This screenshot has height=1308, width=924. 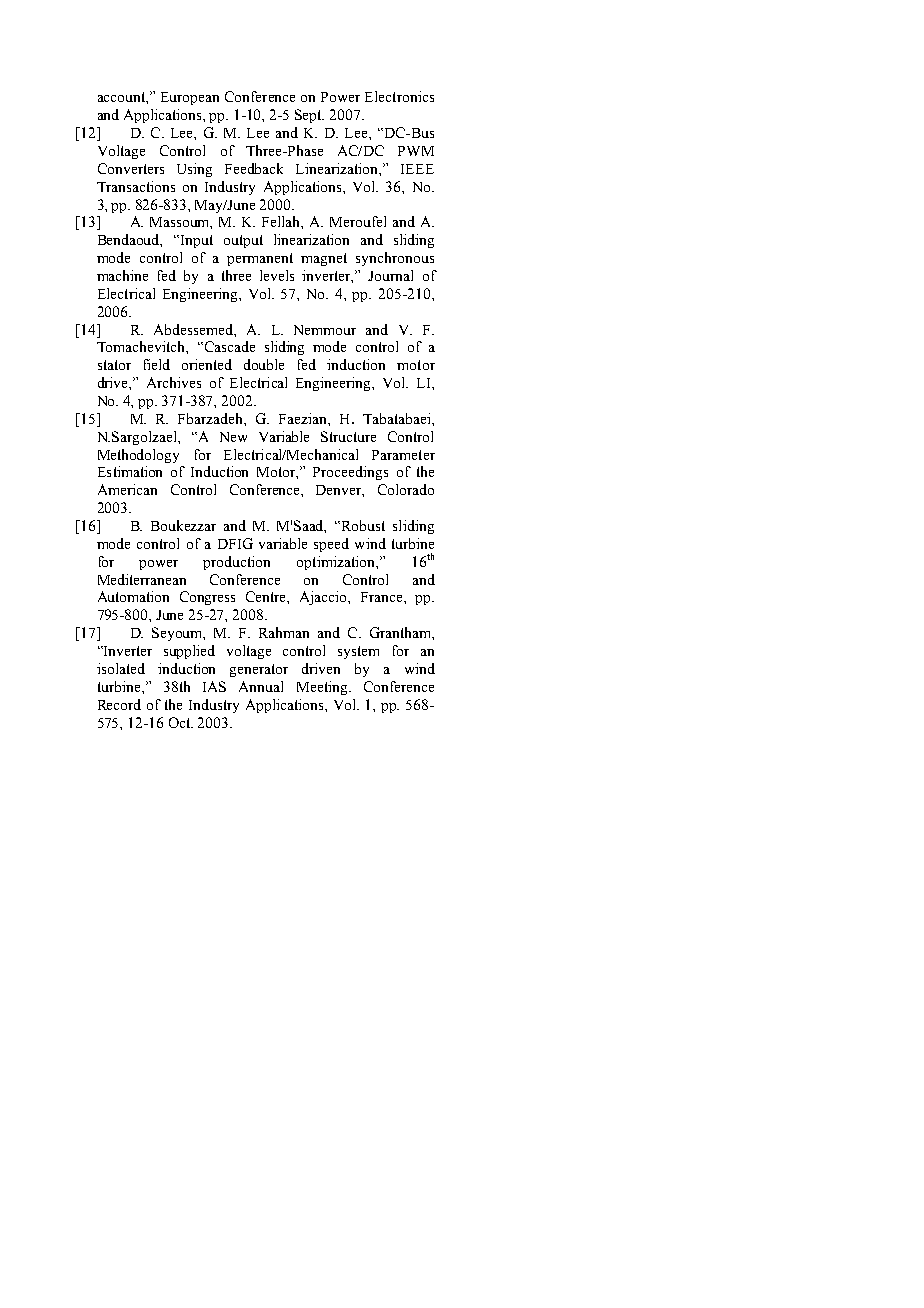 I want to click on Record, so click(x=119, y=704).
